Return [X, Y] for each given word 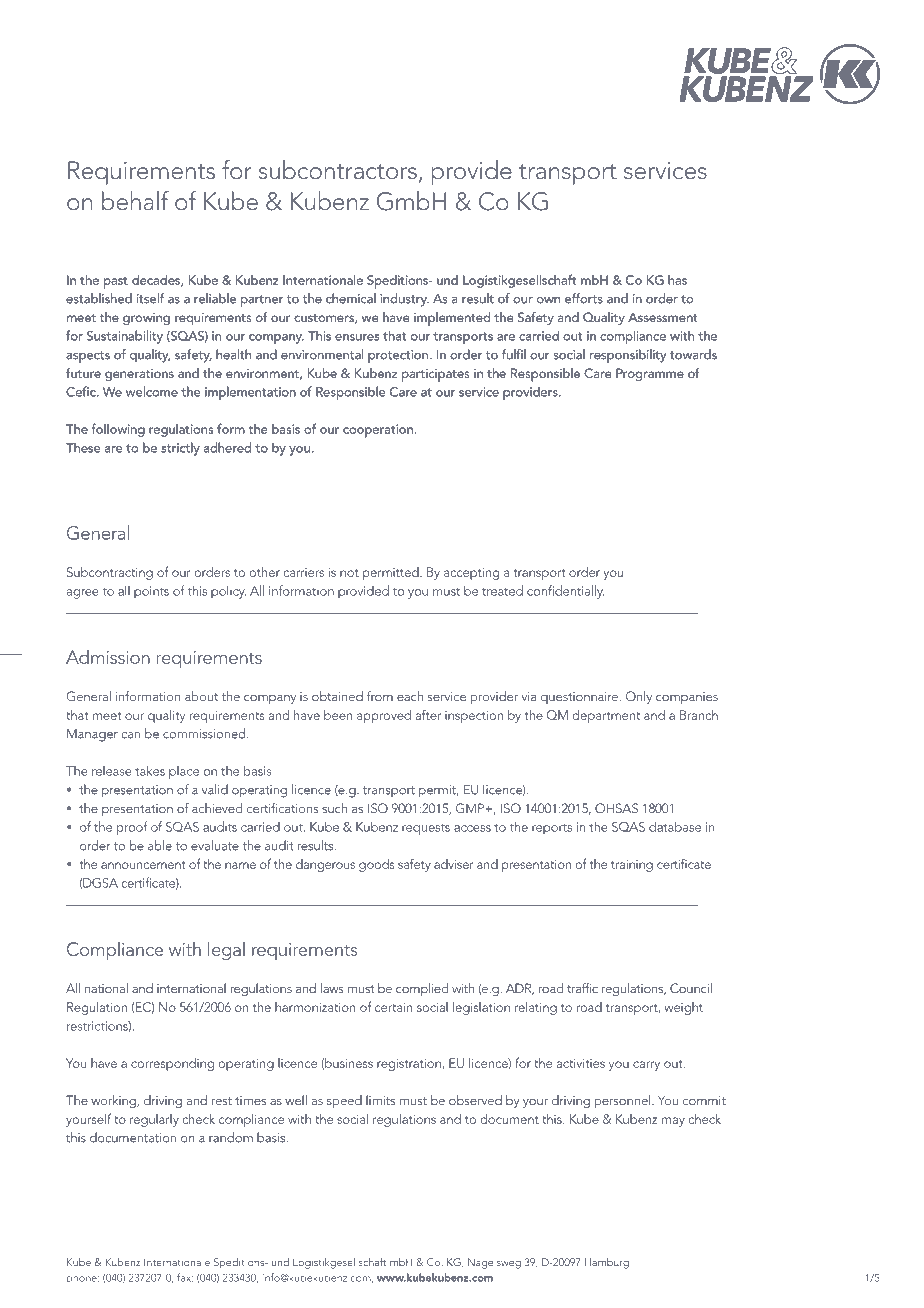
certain [394, 1007]
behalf [135, 201]
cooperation [379, 431]
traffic [582, 988]
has [677, 280]
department [606, 716]
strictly [180, 449]
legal [226, 950]
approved [384, 716]
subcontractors [338, 170]
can [130, 735]
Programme [650, 374]
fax [185, 1277]
